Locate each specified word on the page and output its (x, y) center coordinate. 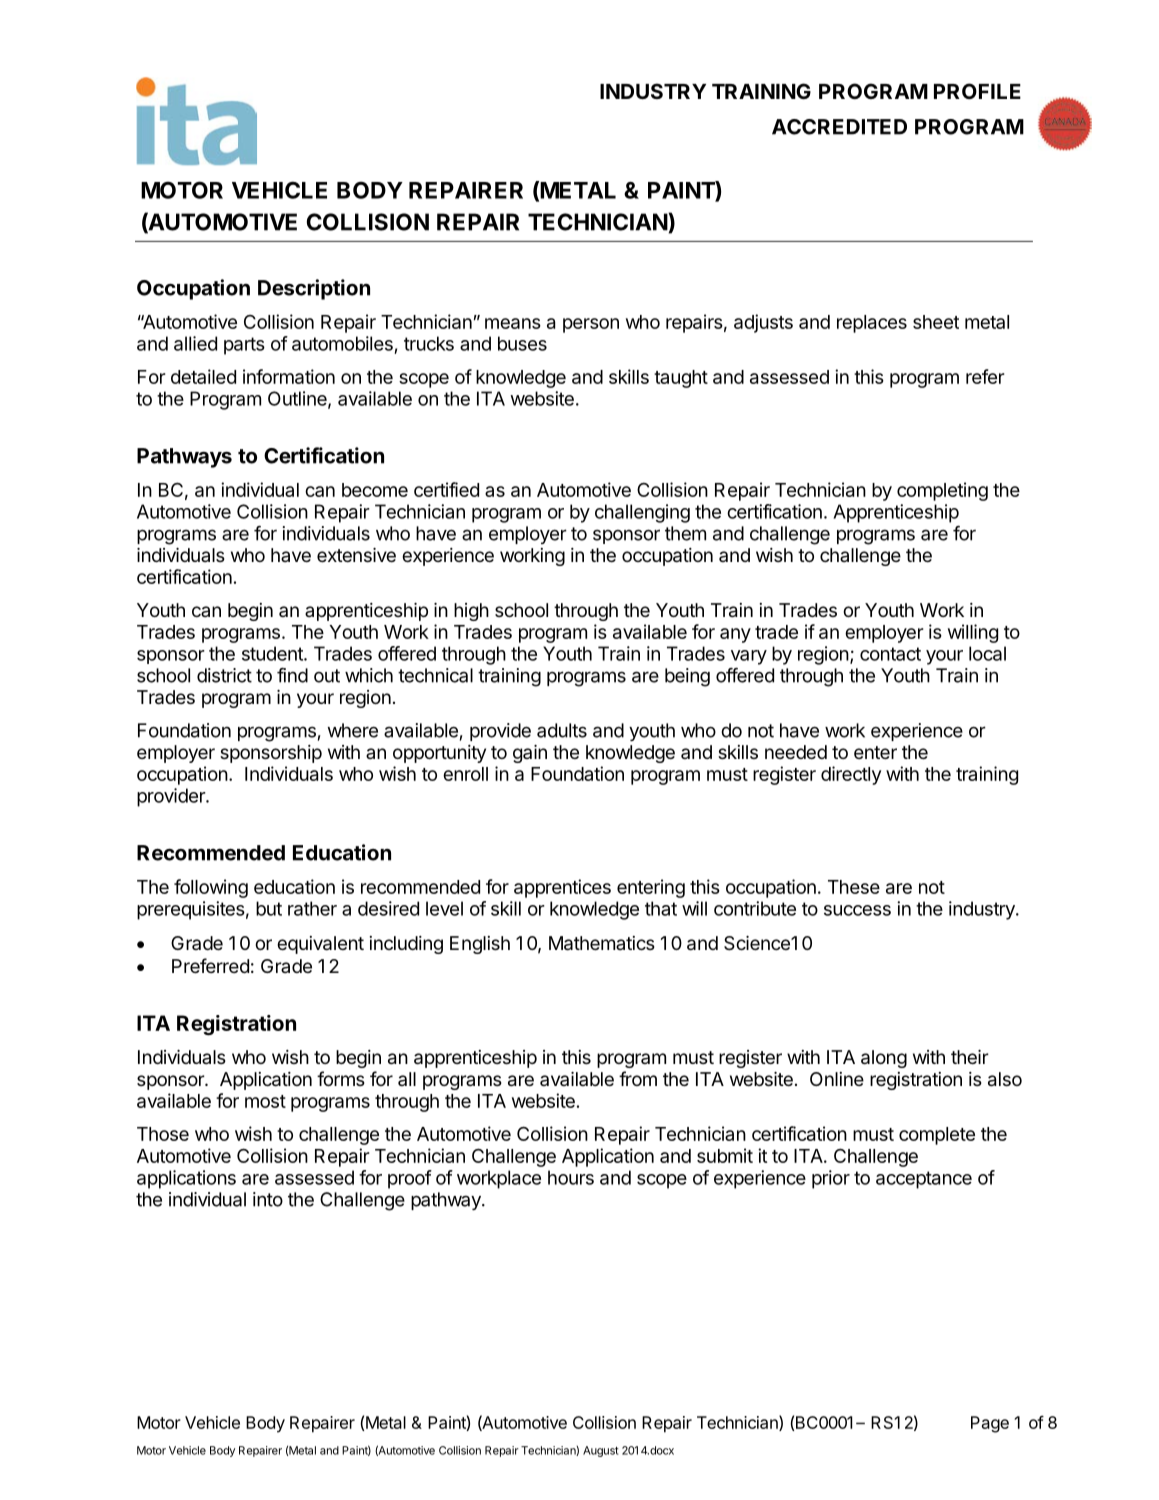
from (638, 1078)
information (289, 376)
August (601, 1451)
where (353, 730)
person (591, 325)
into (268, 1199)
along (884, 1059)
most (265, 1101)
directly (851, 775)
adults (562, 730)
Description (314, 289)
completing (942, 491)
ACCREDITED (839, 127)
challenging (642, 513)
